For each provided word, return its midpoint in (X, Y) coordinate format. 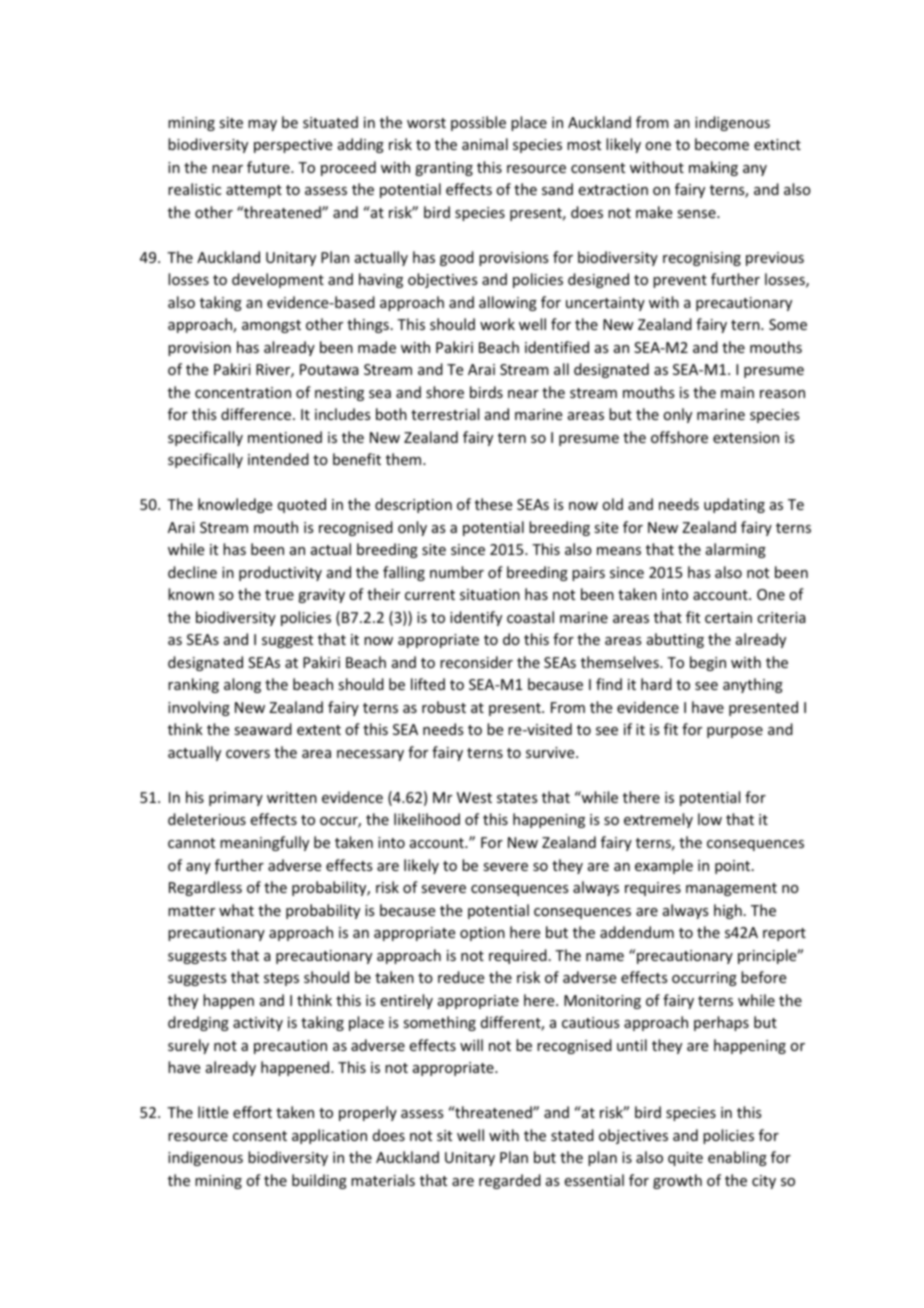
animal (485, 144)
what (236, 910)
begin (708, 663)
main (737, 392)
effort (252, 1112)
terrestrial (445, 414)
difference (256, 414)
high (728, 911)
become (722, 144)
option (482, 934)
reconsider (476, 662)
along (242, 685)
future (269, 167)
